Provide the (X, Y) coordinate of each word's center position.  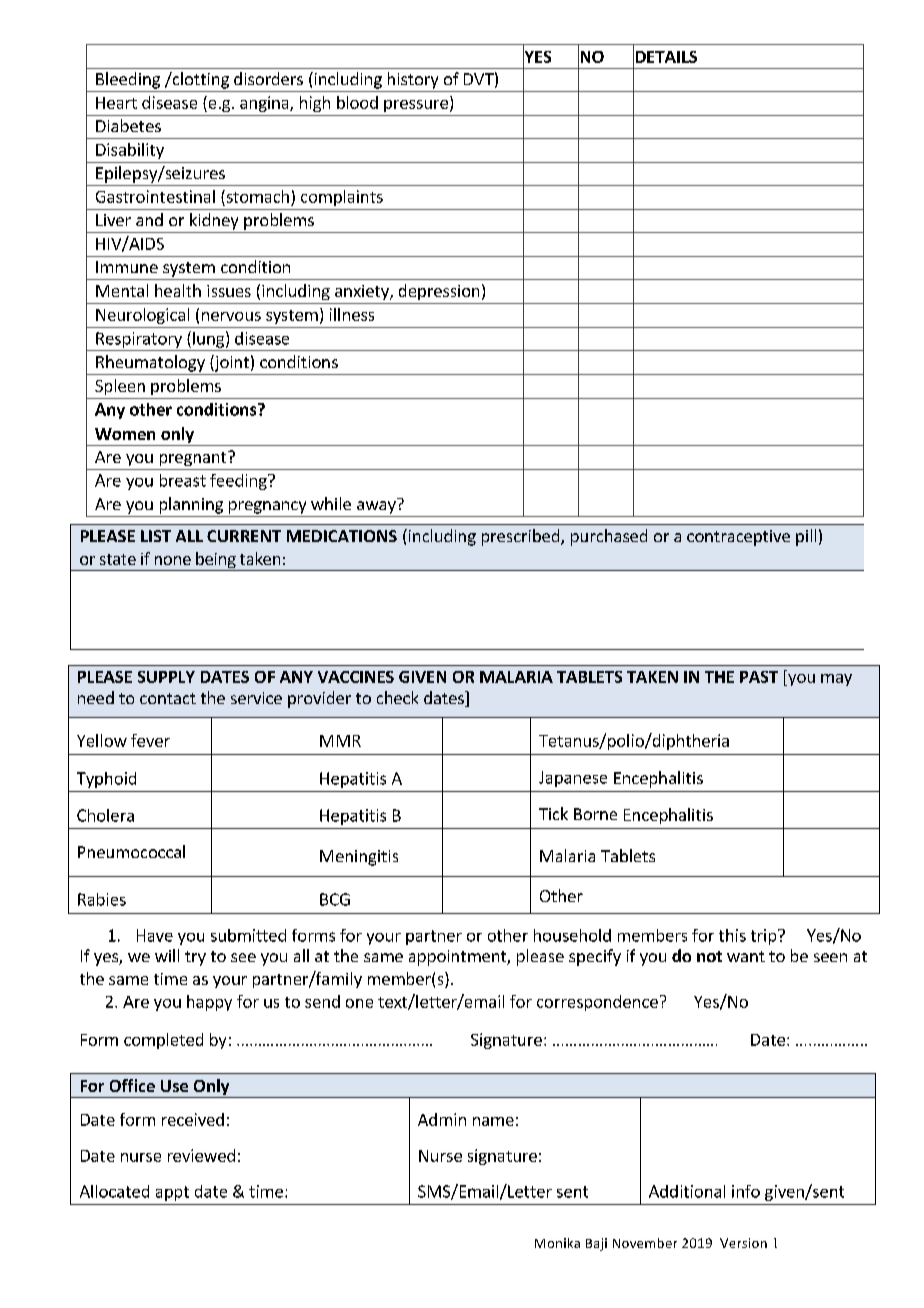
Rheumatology (150, 363)
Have (155, 935)
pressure (416, 106)
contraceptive (738, 538)
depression (439, 292)
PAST (759, 677)
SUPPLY (166, 677)
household (572, 935)
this (732, 935)
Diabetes (128, 125)
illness (352, 314)
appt (172, 1193)
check (397, 697)
